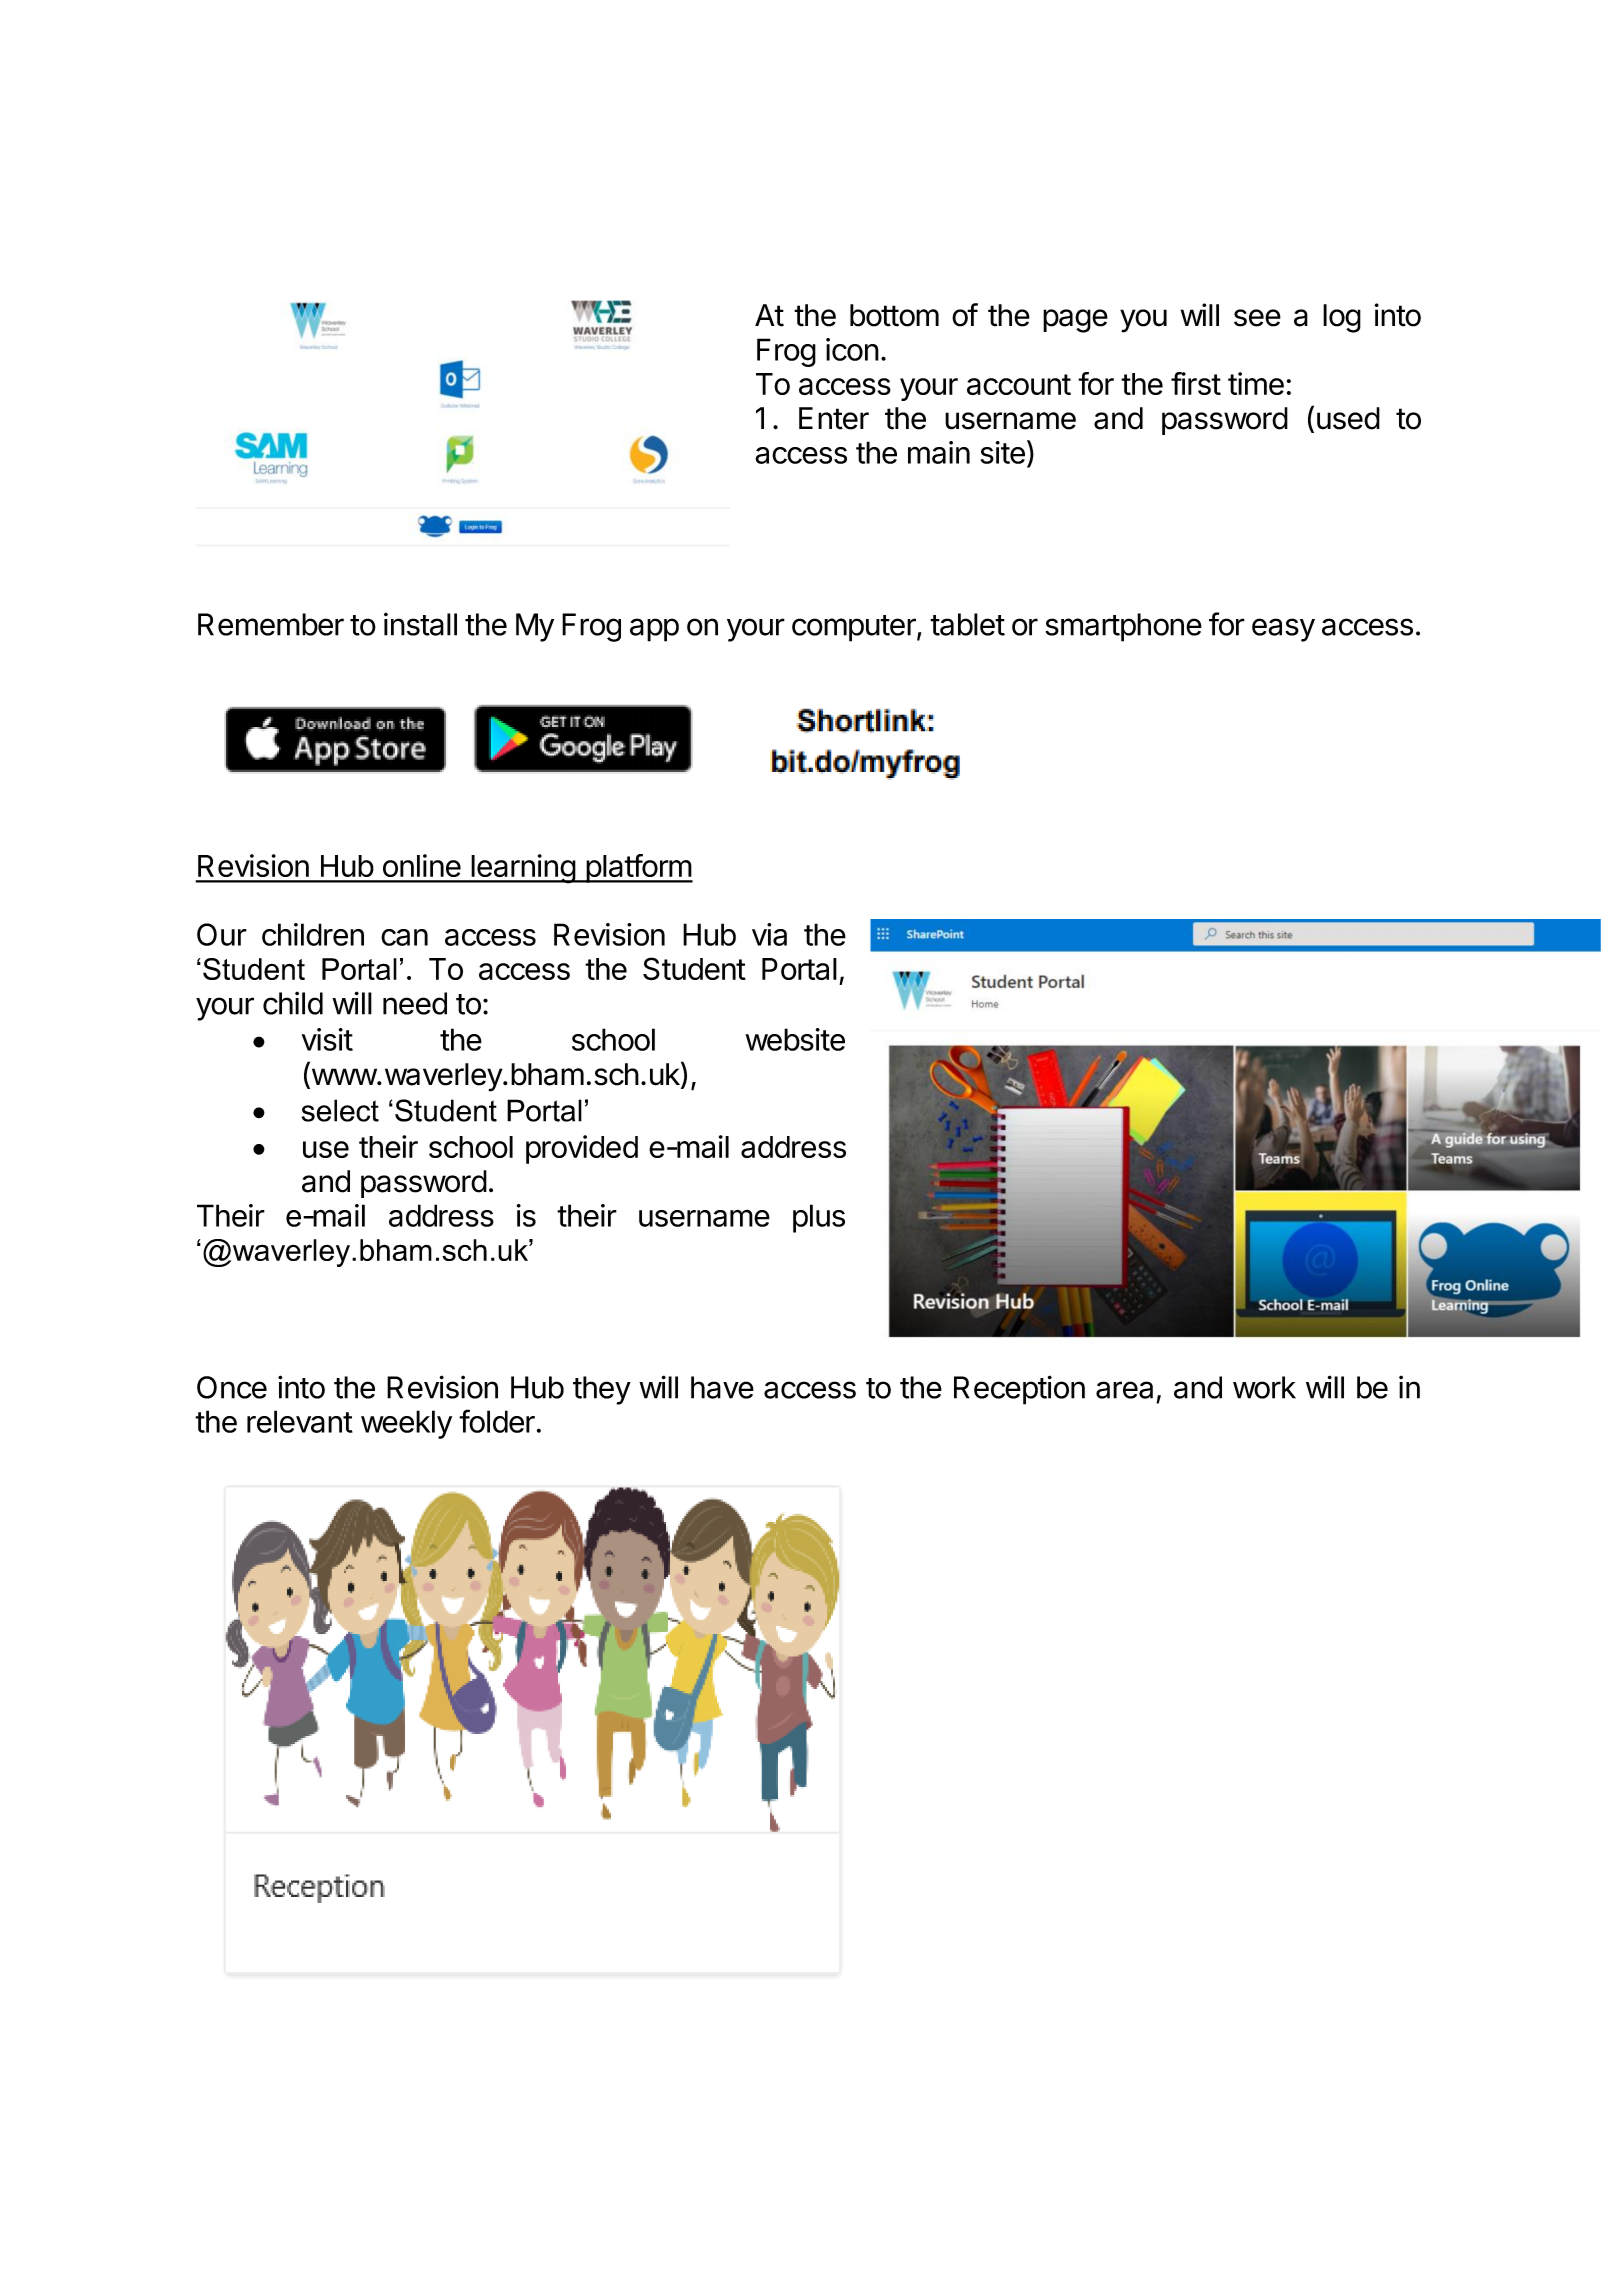 This document has height=2286, width=1617. Describe the element at coordinates (894, 315) in the document. I see `bottom` at that location.
